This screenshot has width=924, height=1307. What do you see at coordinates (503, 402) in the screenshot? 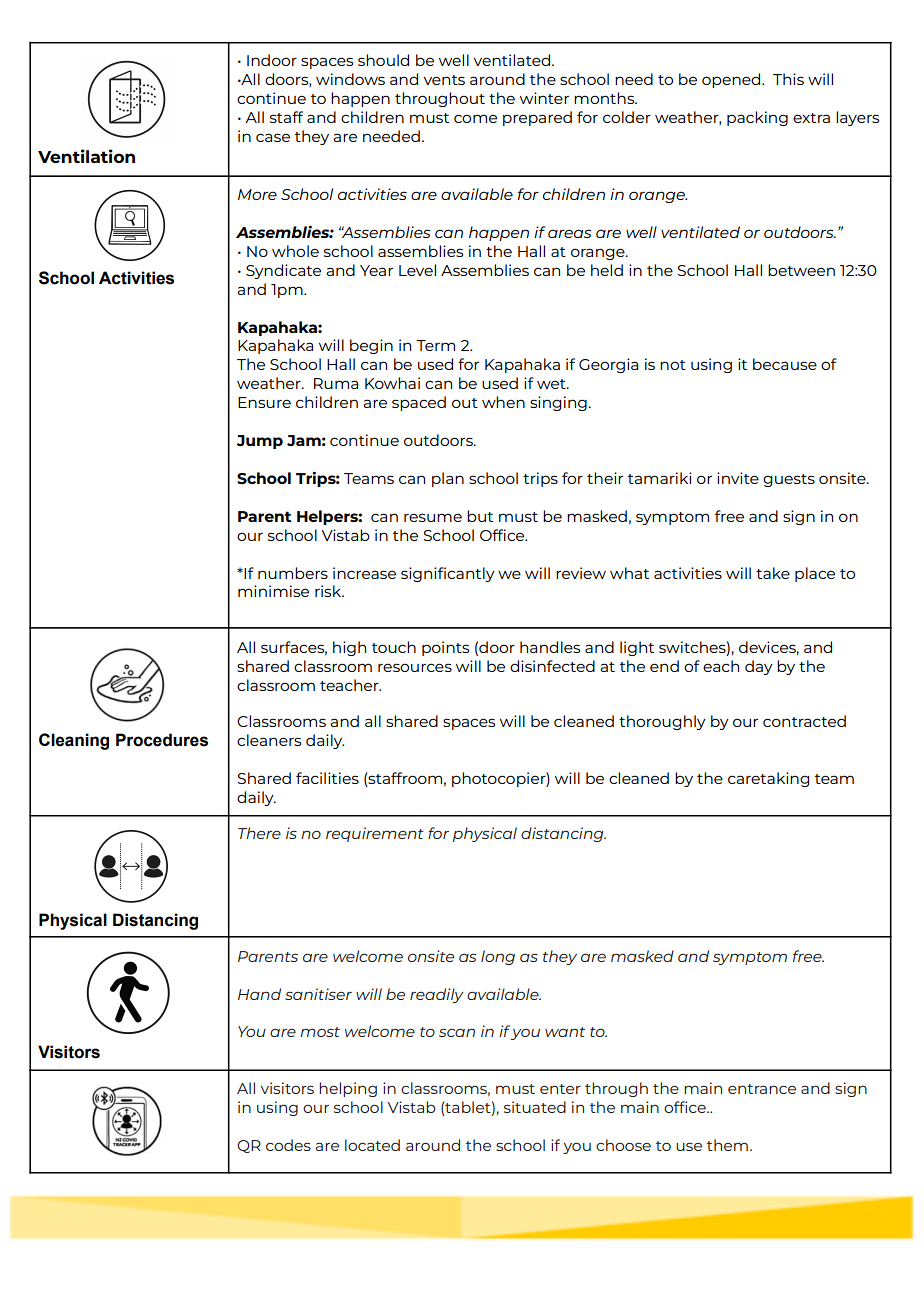
I see `when` at bounding box center [503, 402].
